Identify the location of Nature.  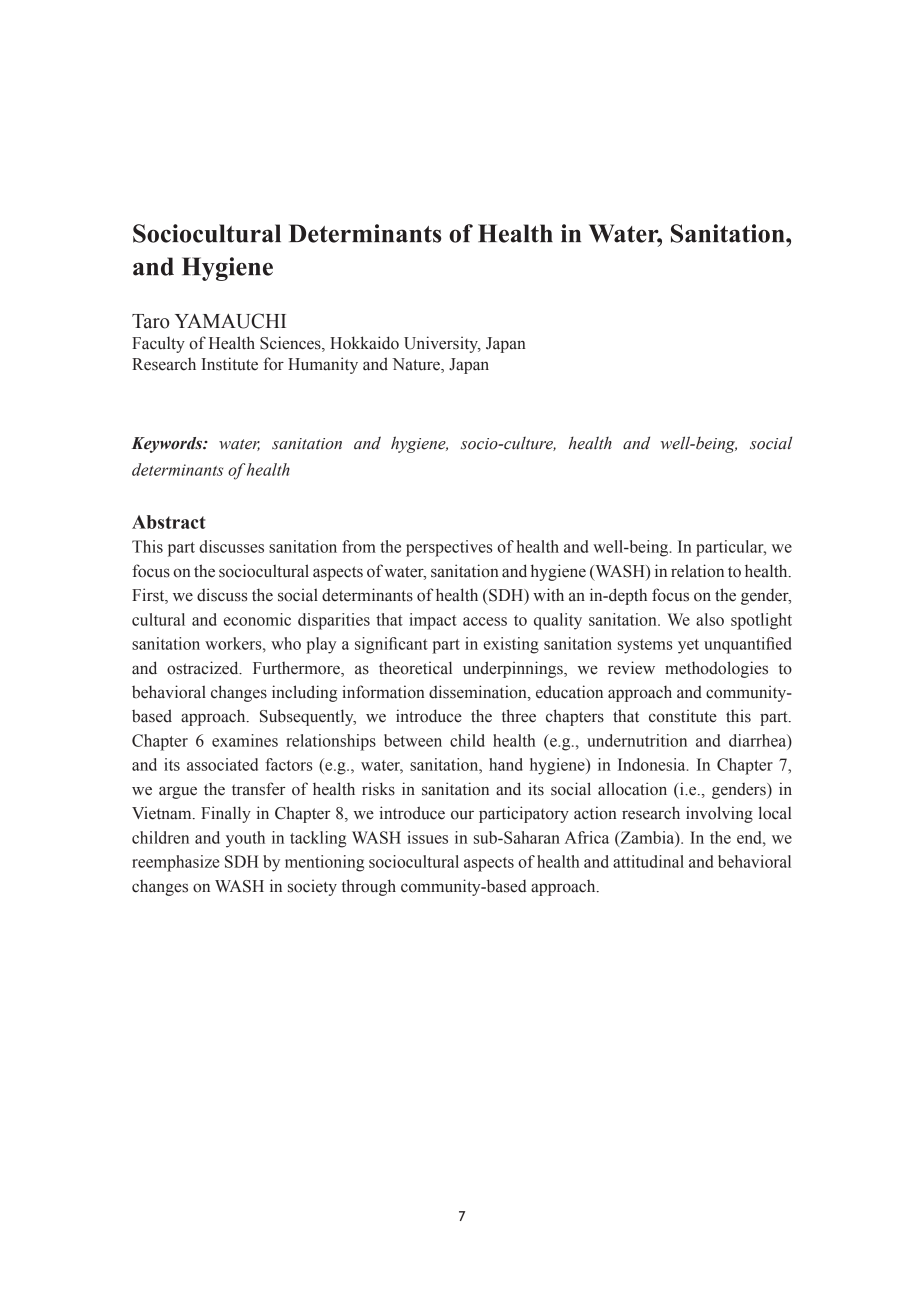
(417, 365).
